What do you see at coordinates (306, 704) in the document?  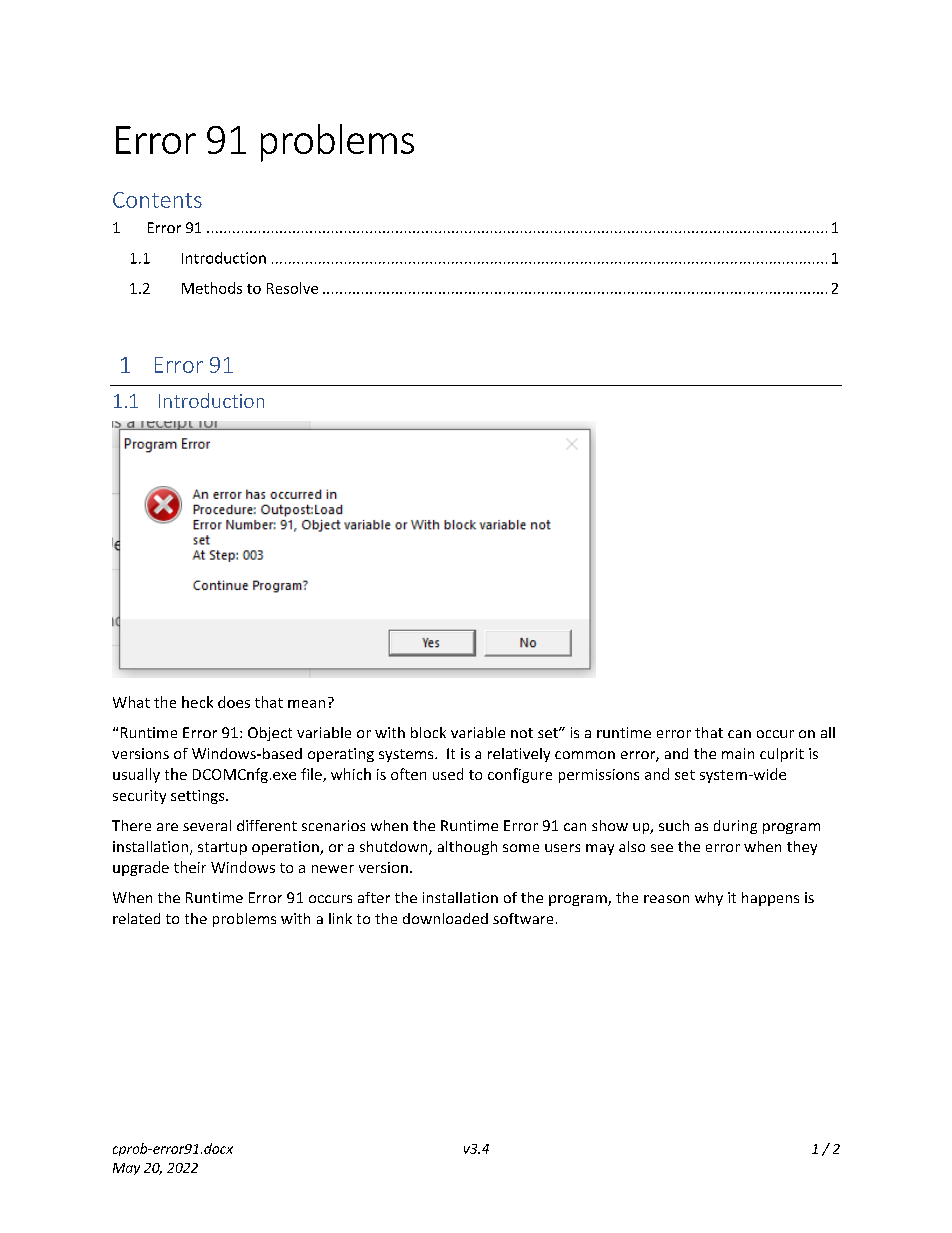 I see `mean` at bounding box center [306, 704].
